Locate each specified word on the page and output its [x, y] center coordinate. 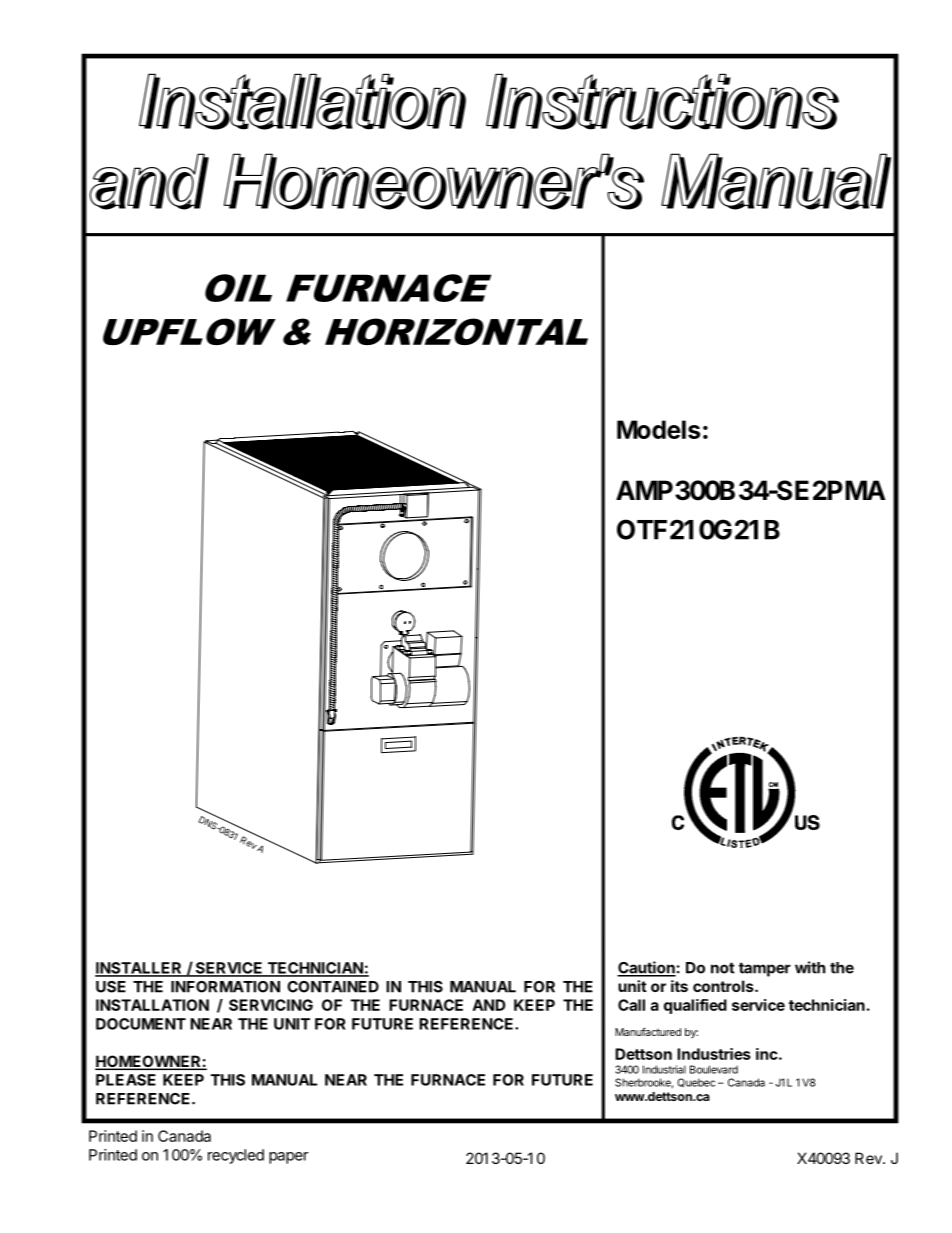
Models [658, 429]
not [723, 968]
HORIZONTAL [456, 331]
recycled [236, 1156]
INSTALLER [139, 969]
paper [289, 1158]
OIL [238, 288]
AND [489, 1005]
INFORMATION [225, 987]
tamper [765, 969]
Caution [646, 968]
